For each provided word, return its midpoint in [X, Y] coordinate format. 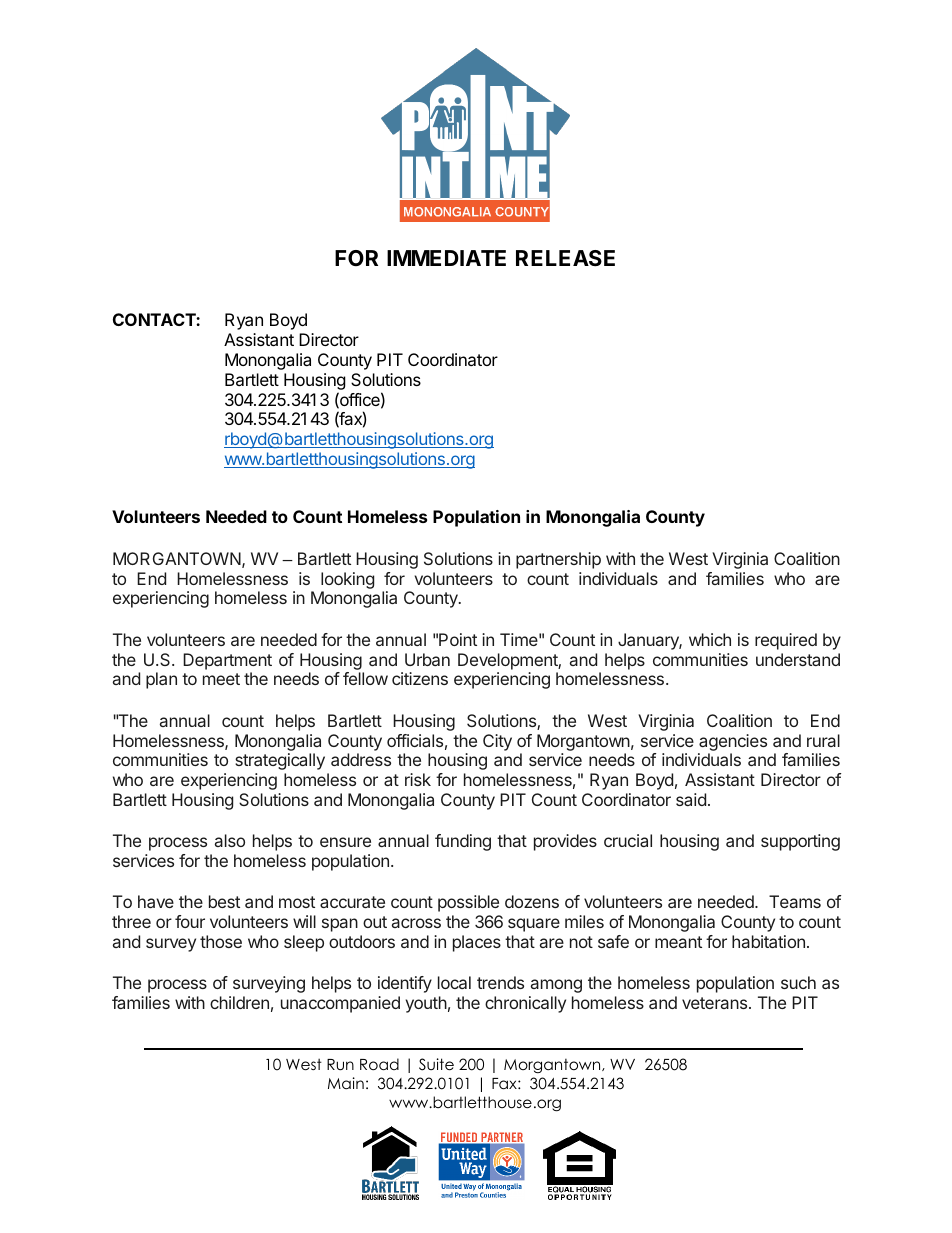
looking [347, 582]
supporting [800, 842]
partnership [558, 560]
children [239, 1002]
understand [798, 659]
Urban [427, 659]
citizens [420, 678]
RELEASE [565, 258]
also [230, 840]
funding [463, 842]
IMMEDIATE [446, 258]
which [710, 639]
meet [221, 679]
